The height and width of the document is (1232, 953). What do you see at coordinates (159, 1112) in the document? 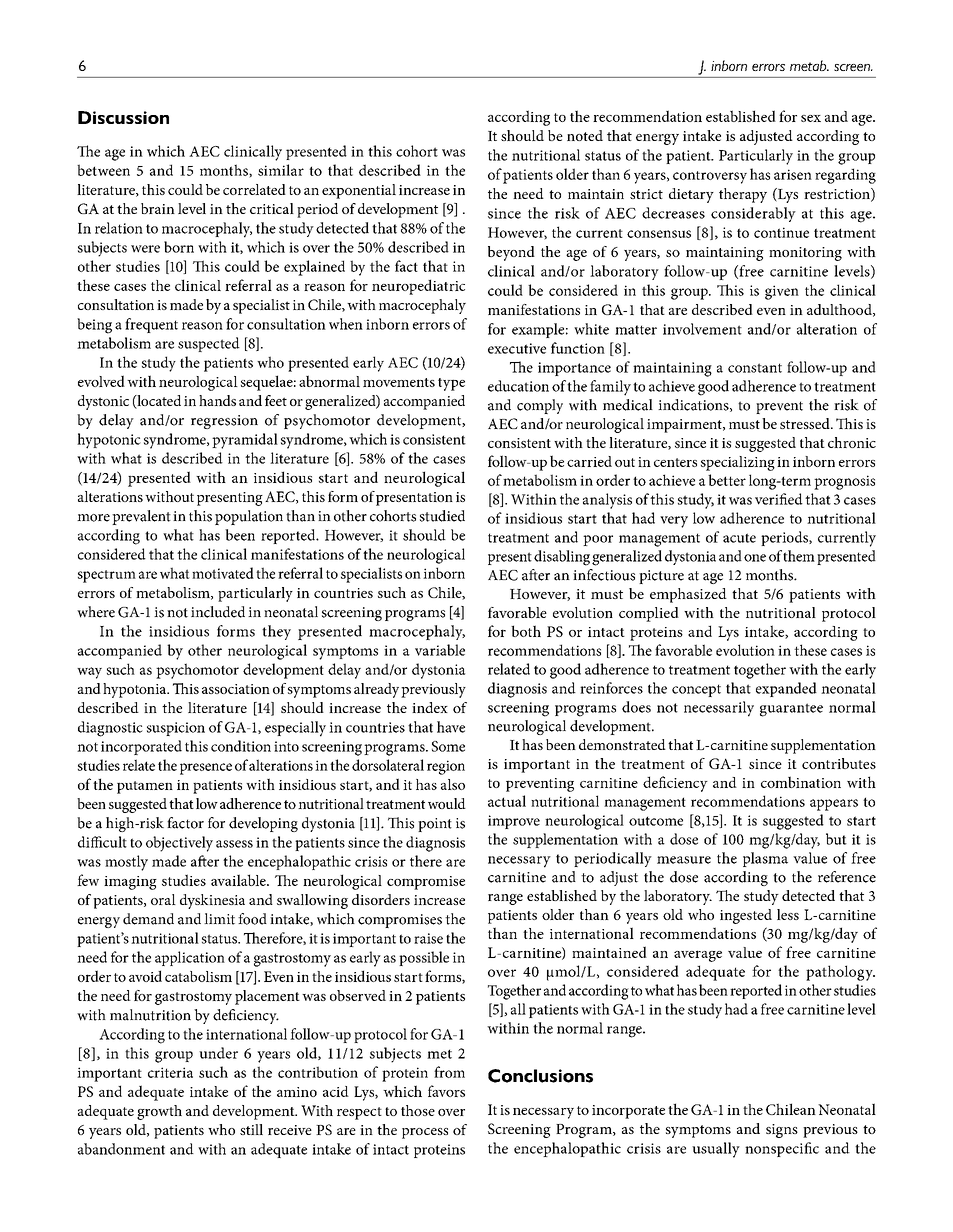
I see `growth` at bounding box center [159, 1112].
